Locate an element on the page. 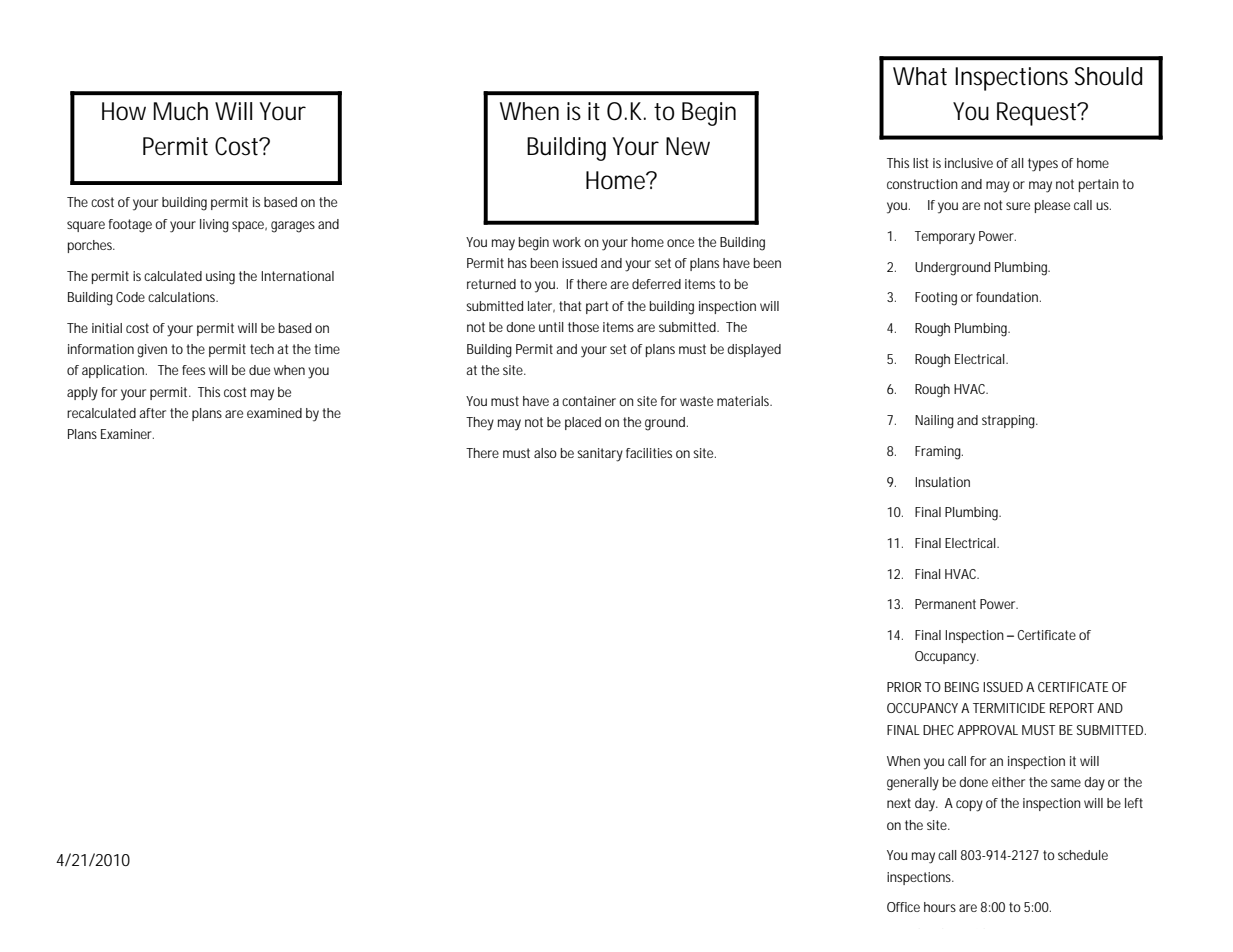 This page has width=1233, height=952. New is located at coordinates (688, 146).
